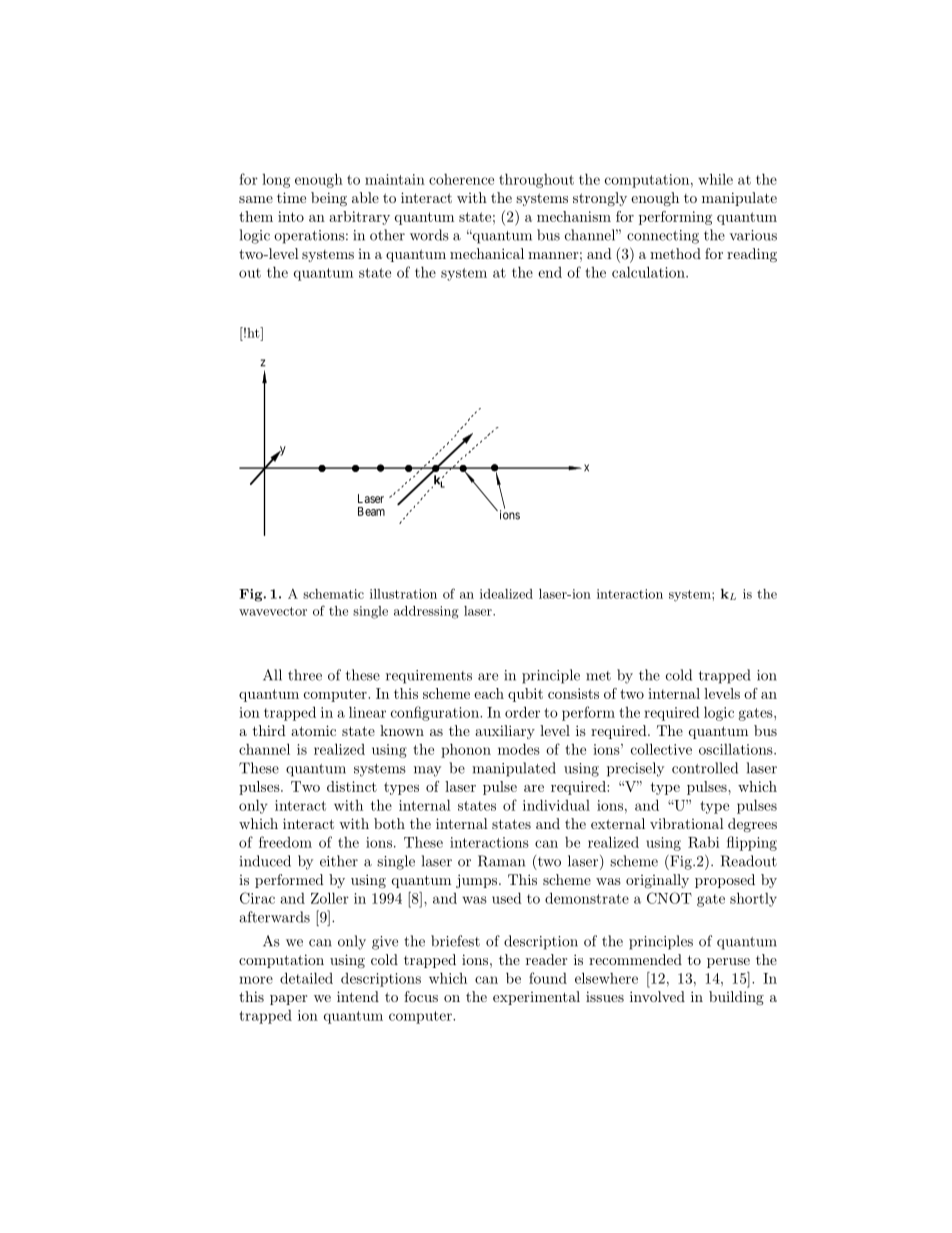  I want to click on collective, so click(661, 749).
